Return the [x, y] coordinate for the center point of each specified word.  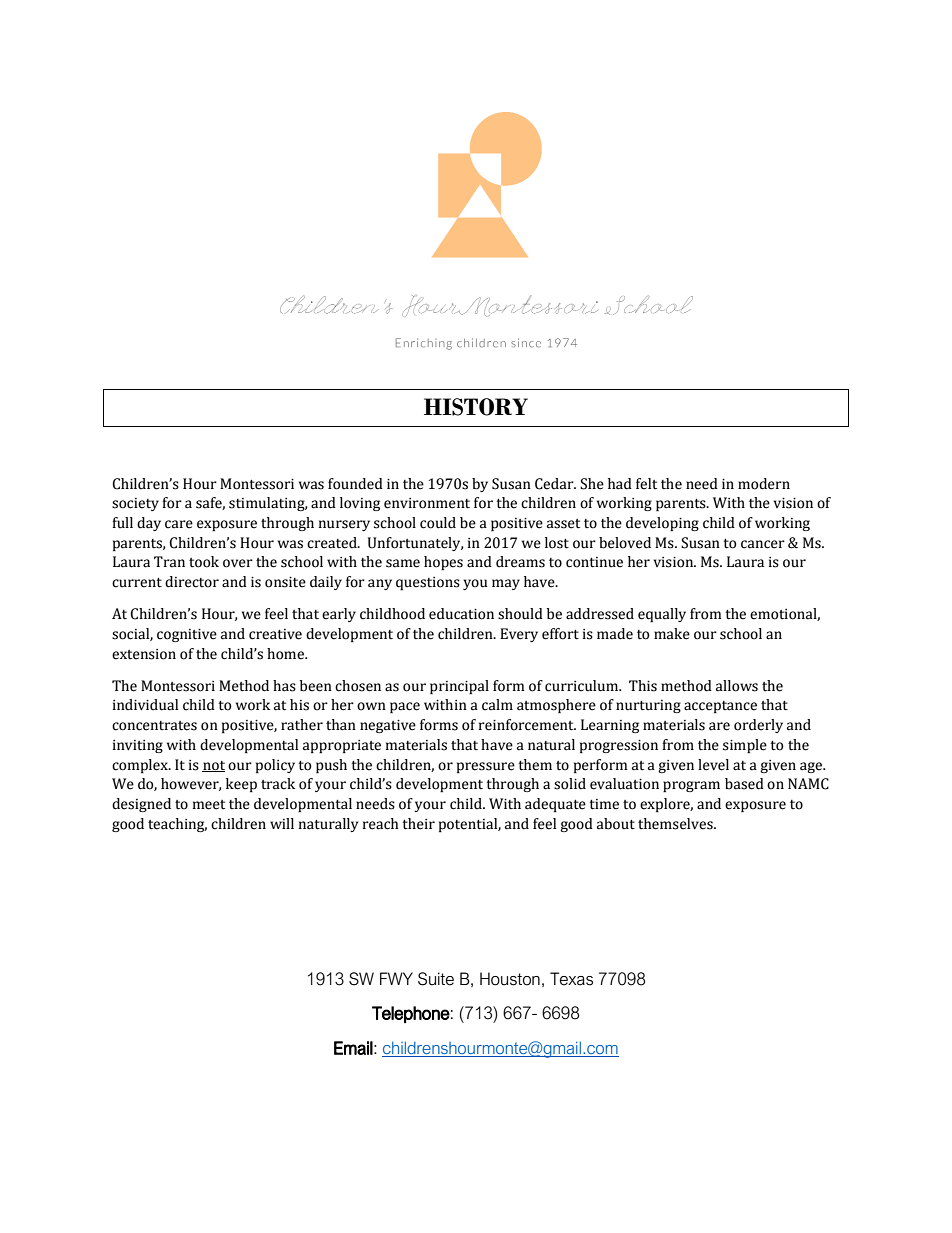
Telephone [411, 1014]
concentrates [154, 726]
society [135, 504]
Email [353, 1048]
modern [764, 484]
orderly [758, 726]
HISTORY [476, 407]
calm [497, 705]
